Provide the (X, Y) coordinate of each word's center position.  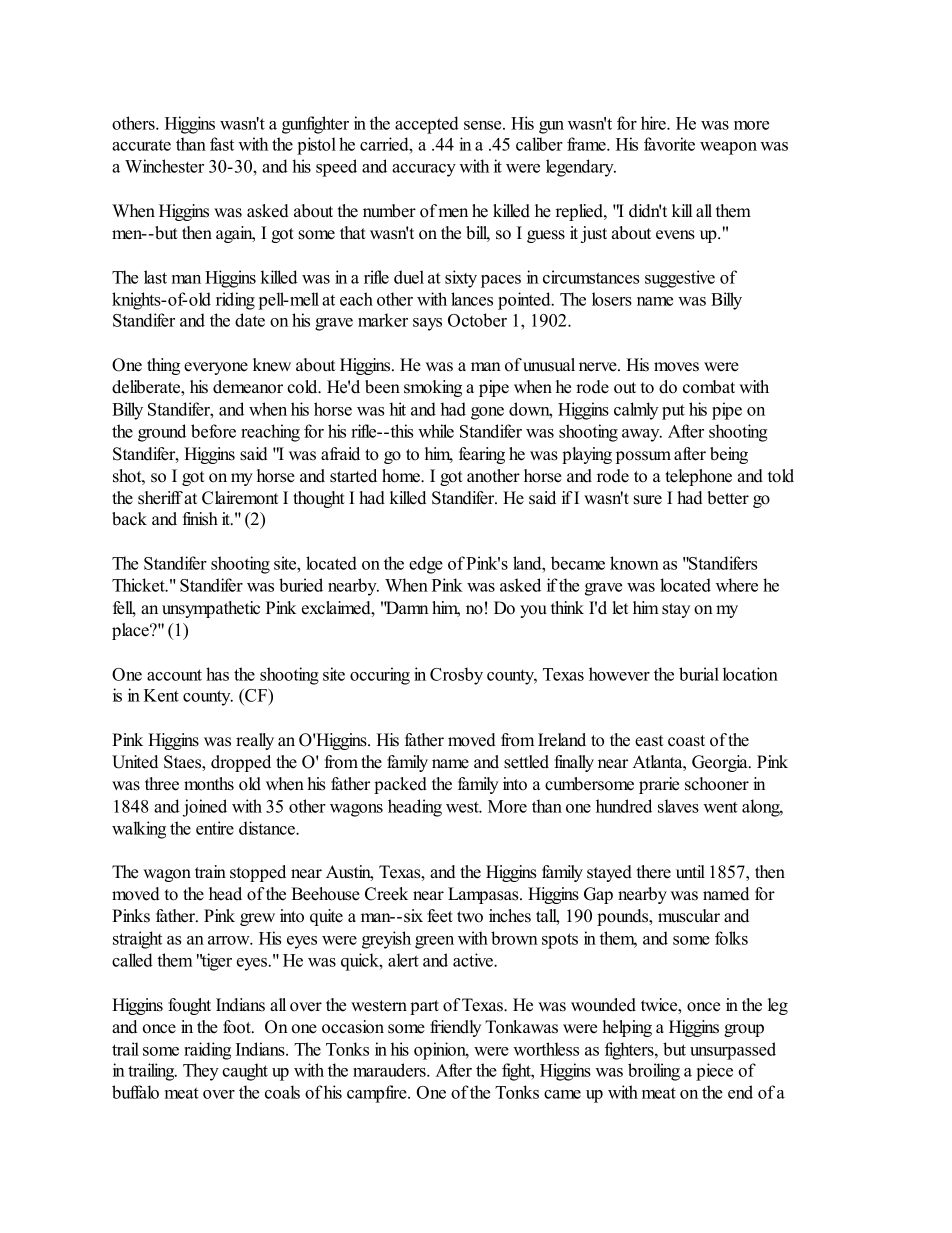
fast (222, 144)
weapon (728, 148)
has (217, 674)
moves (676, 367)
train (210, 871)
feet (440, 916)
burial (699, 674)
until (690, 872)
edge (426, 565)
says (427, 324)
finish (200, 519)
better (728, 498)
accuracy (424, 170)
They (201, 1072)
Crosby (456, 676)
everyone (216, 368)
